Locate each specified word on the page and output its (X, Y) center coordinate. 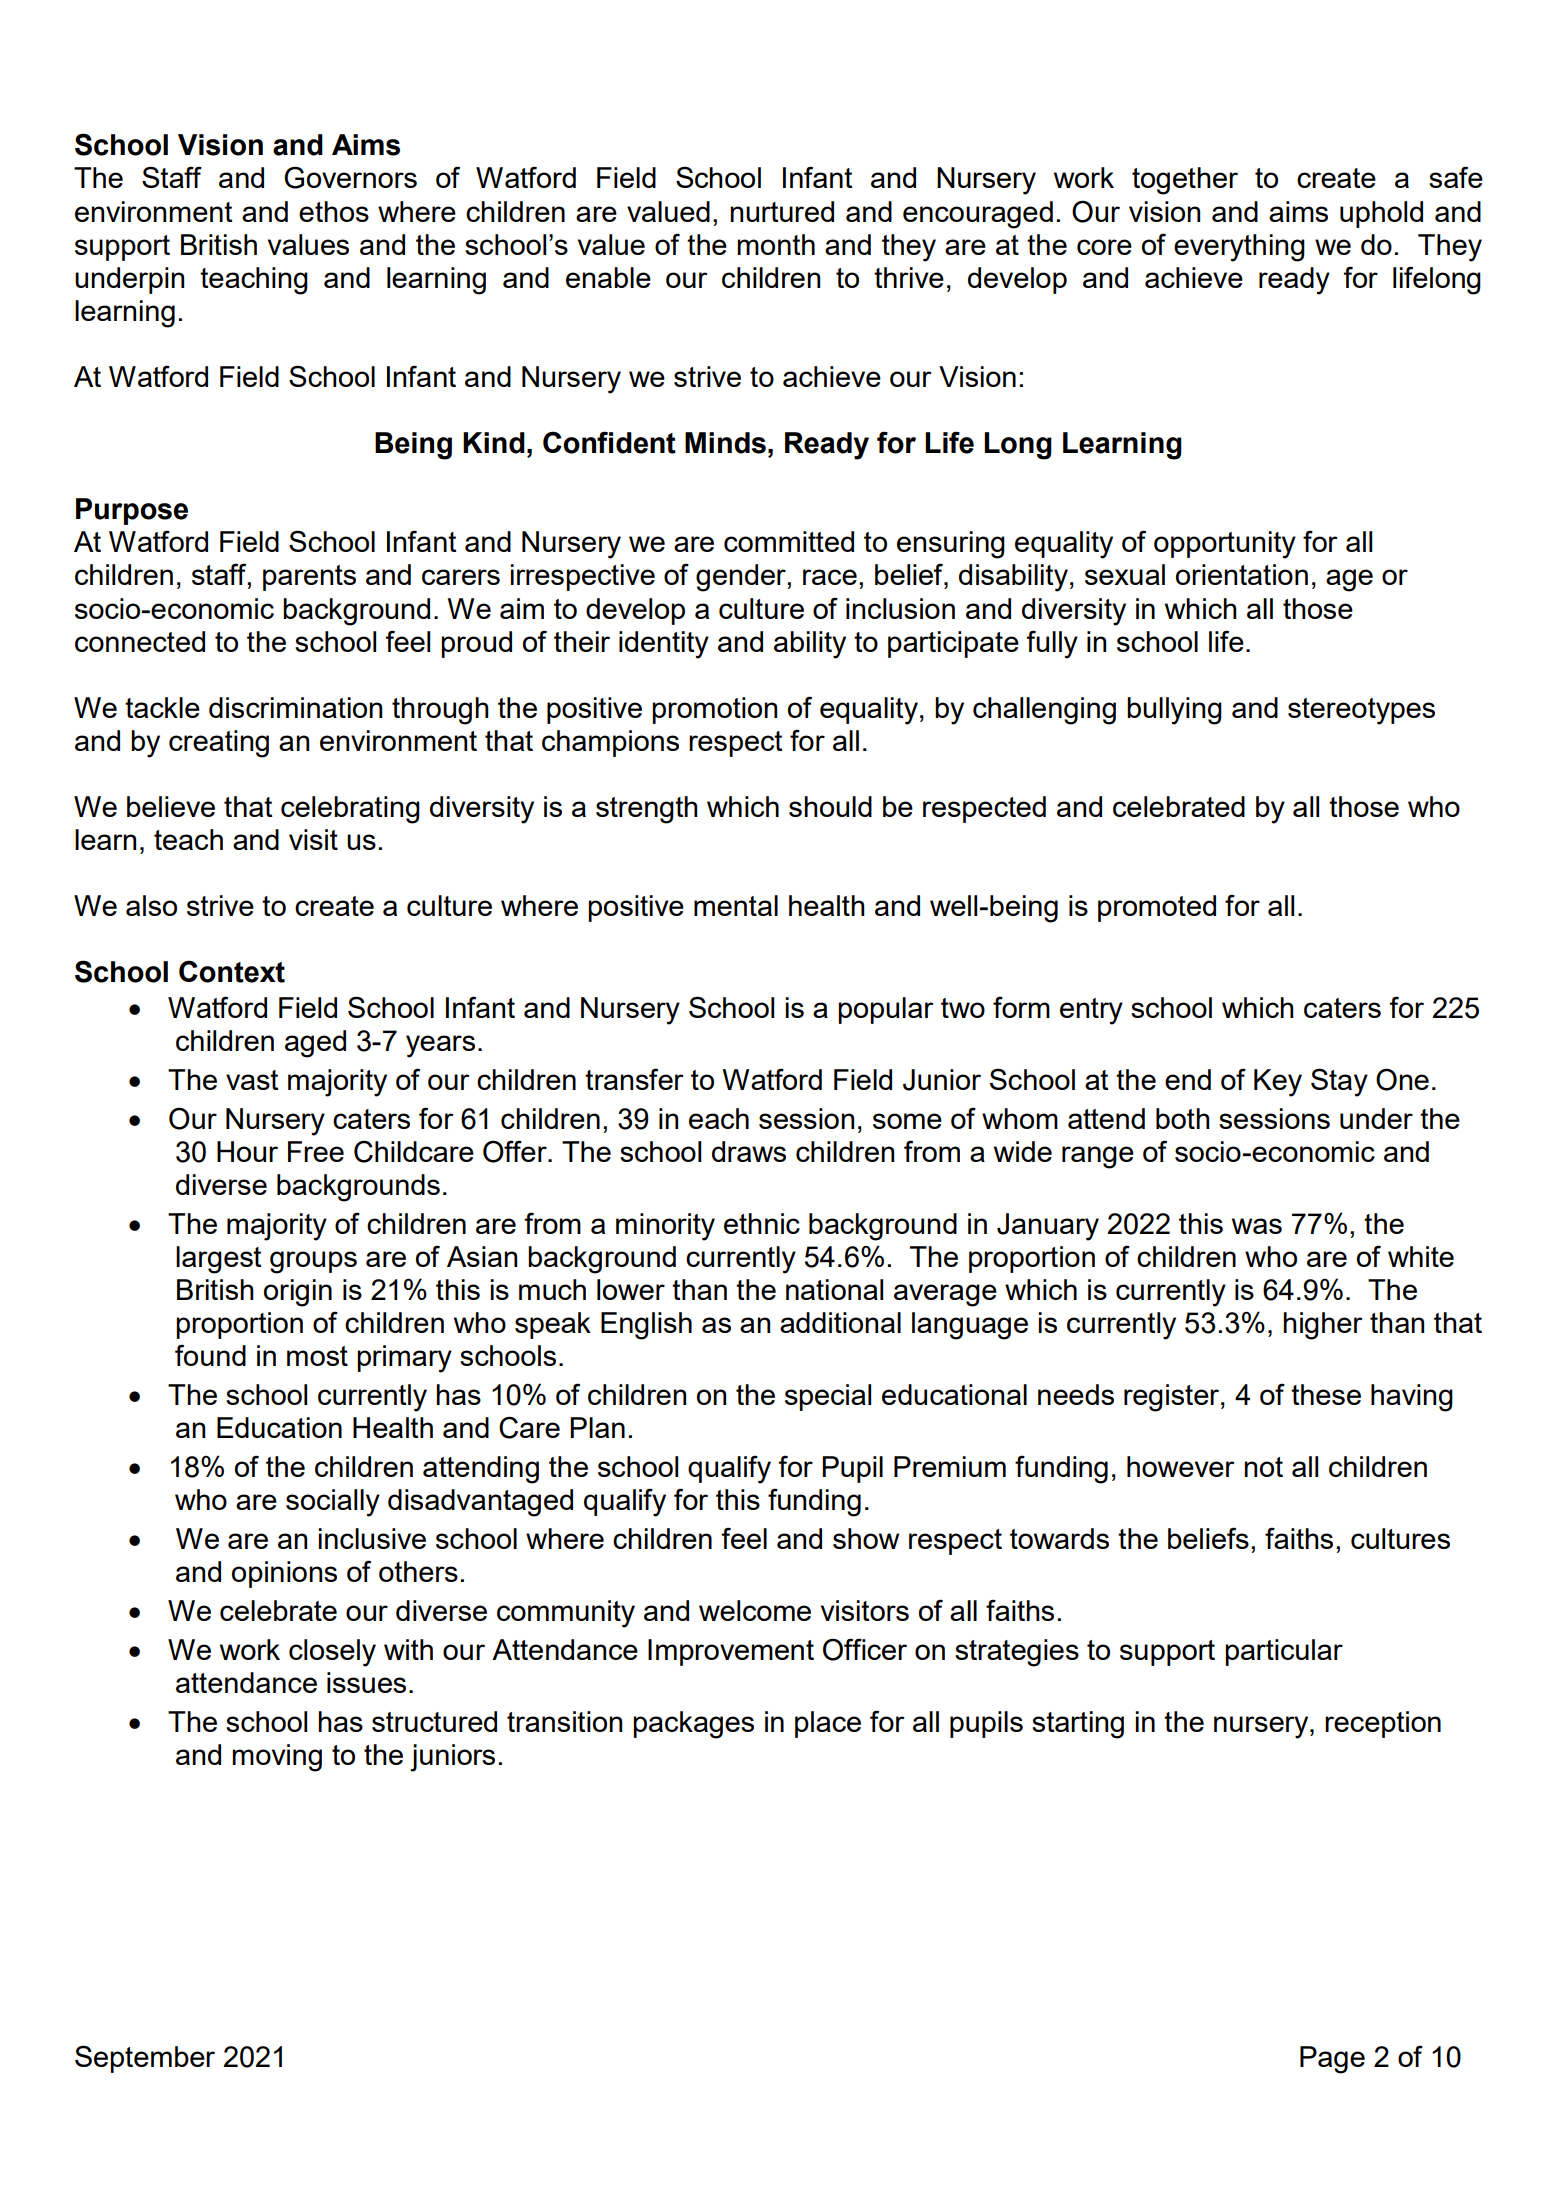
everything (1239, 248)
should (830, 806)
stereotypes (1361, 711)
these (1326, 1394)
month (776, 244)
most (317, 1356)
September (145, 2059)
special (828, 1397)
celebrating (350, 810)
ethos (334, 211)
